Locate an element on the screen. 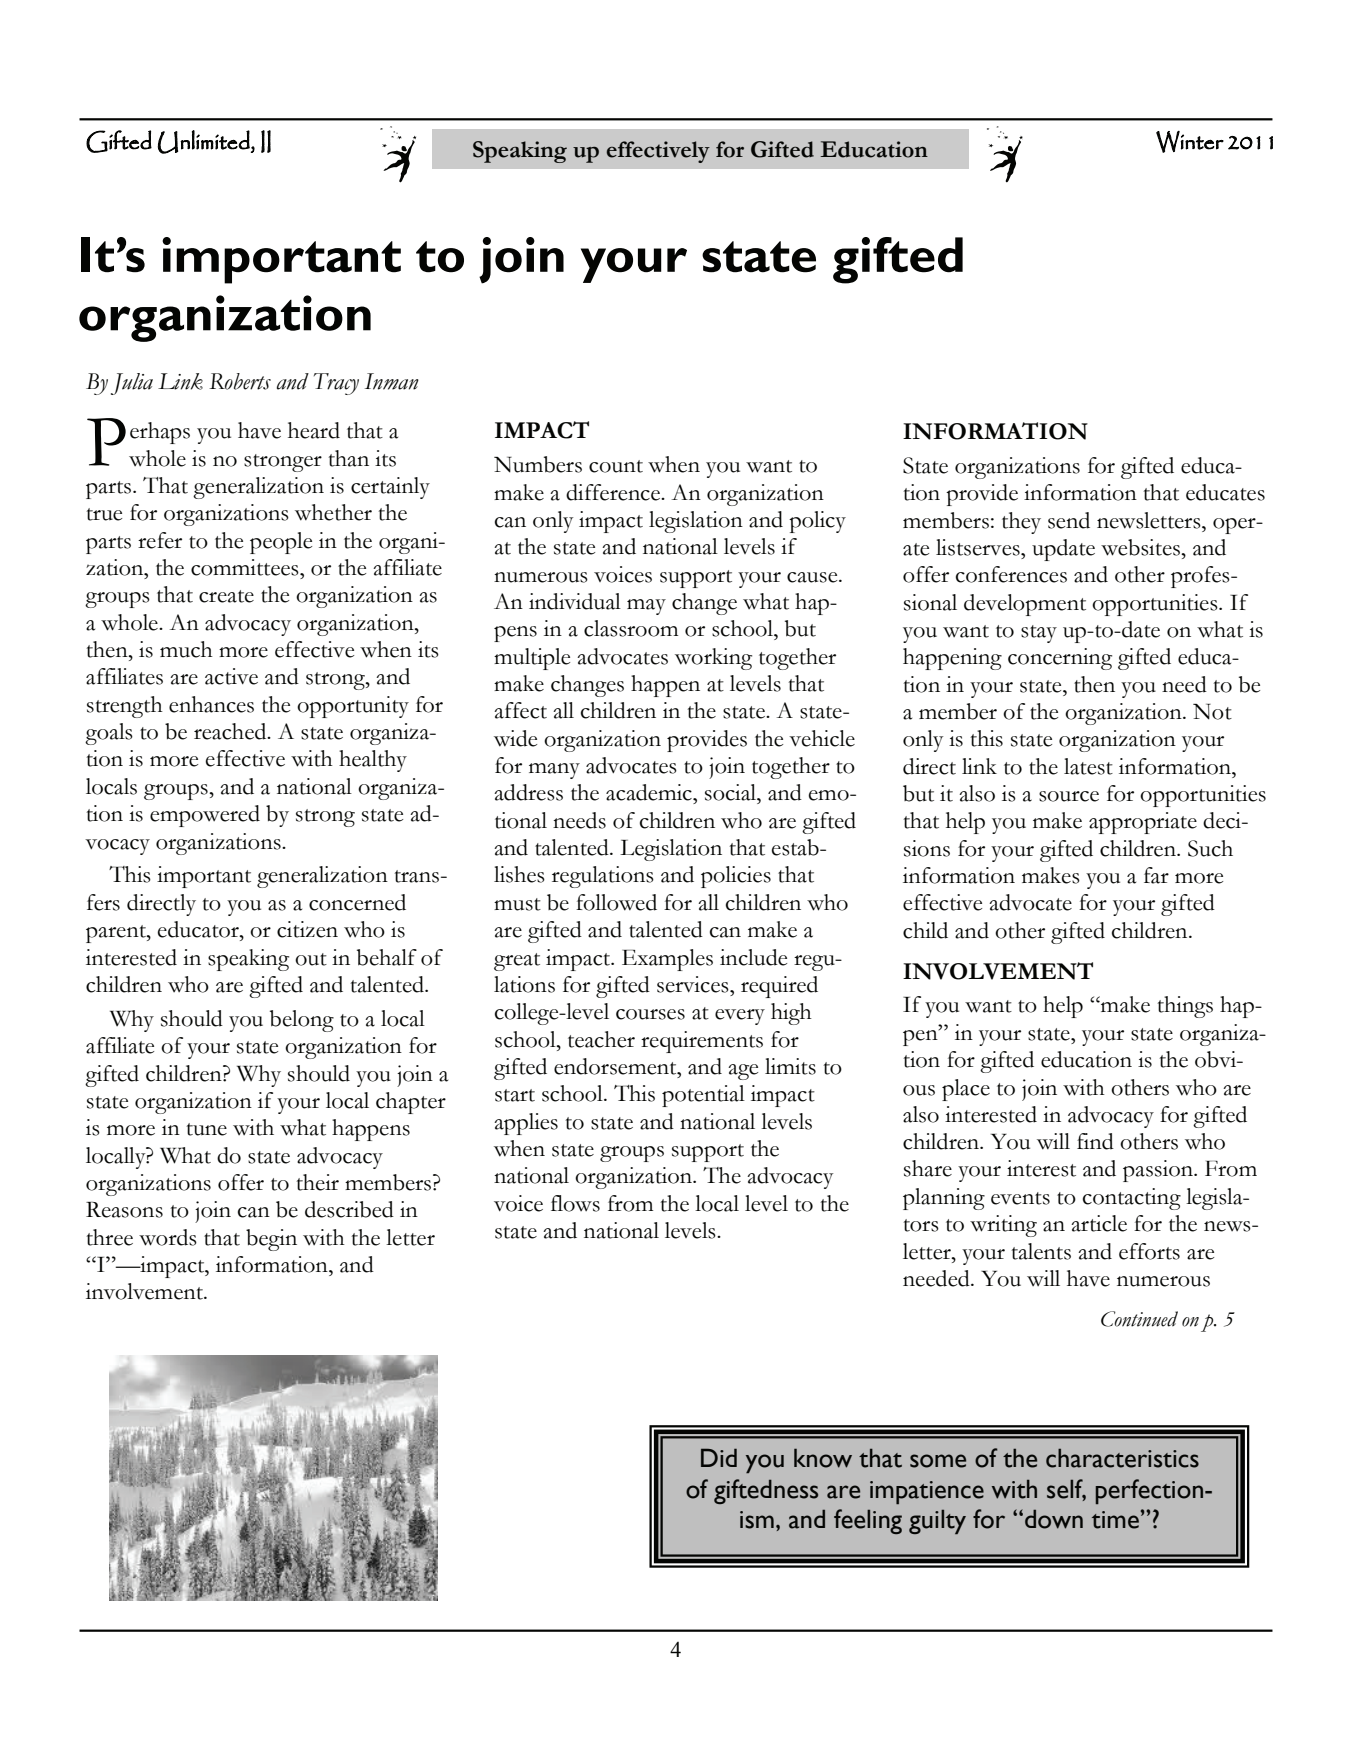 The height and width of the screenshot is (1750, 1352). characteristics is located at coordinates (1122, 1458).
